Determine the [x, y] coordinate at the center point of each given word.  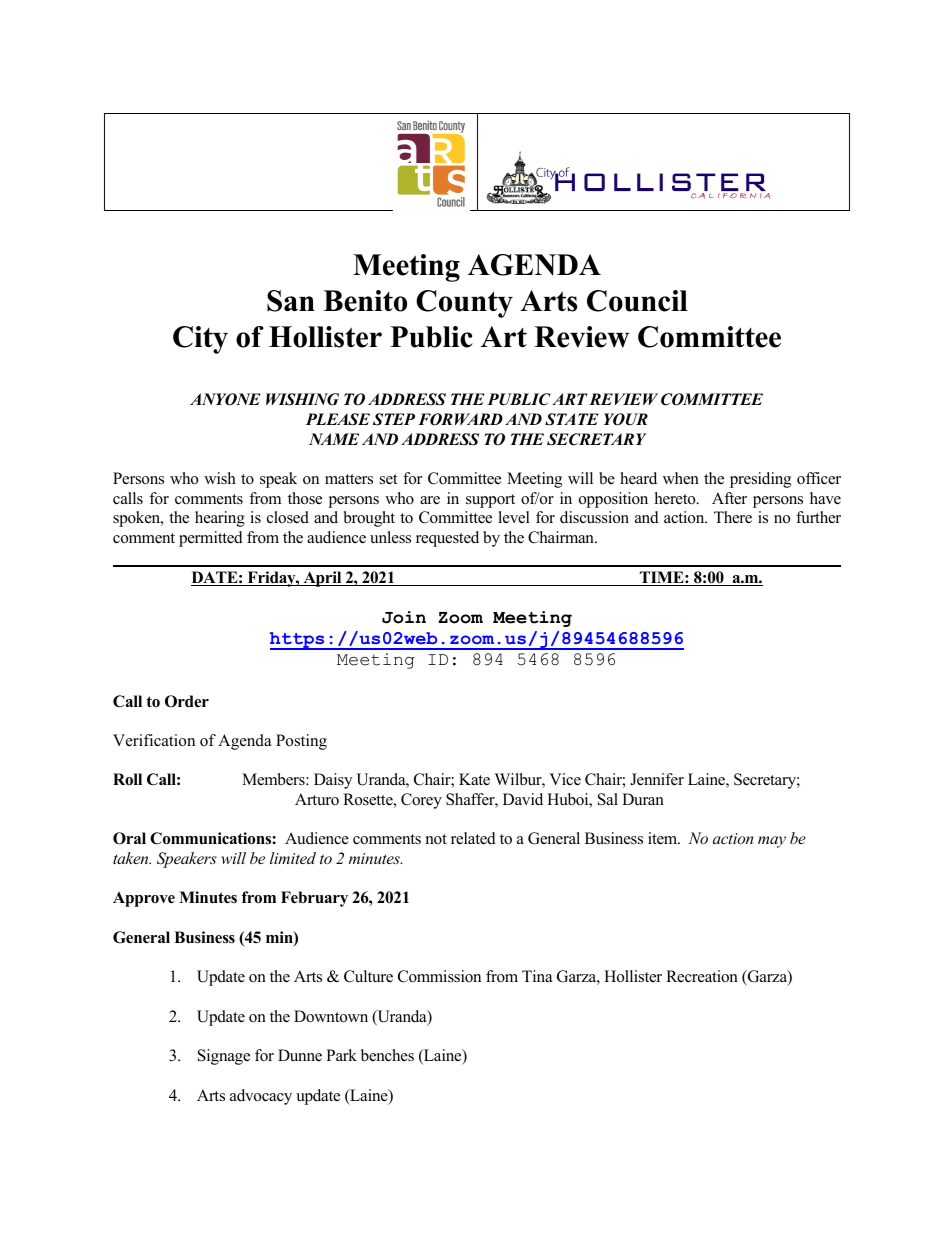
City [200, 340]
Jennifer [657, 779]
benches [387, 1055]
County [464, 304]
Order [187, 701]
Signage [224, 1057]
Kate [474, 779]
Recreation [702, 976]
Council [637, 301]
